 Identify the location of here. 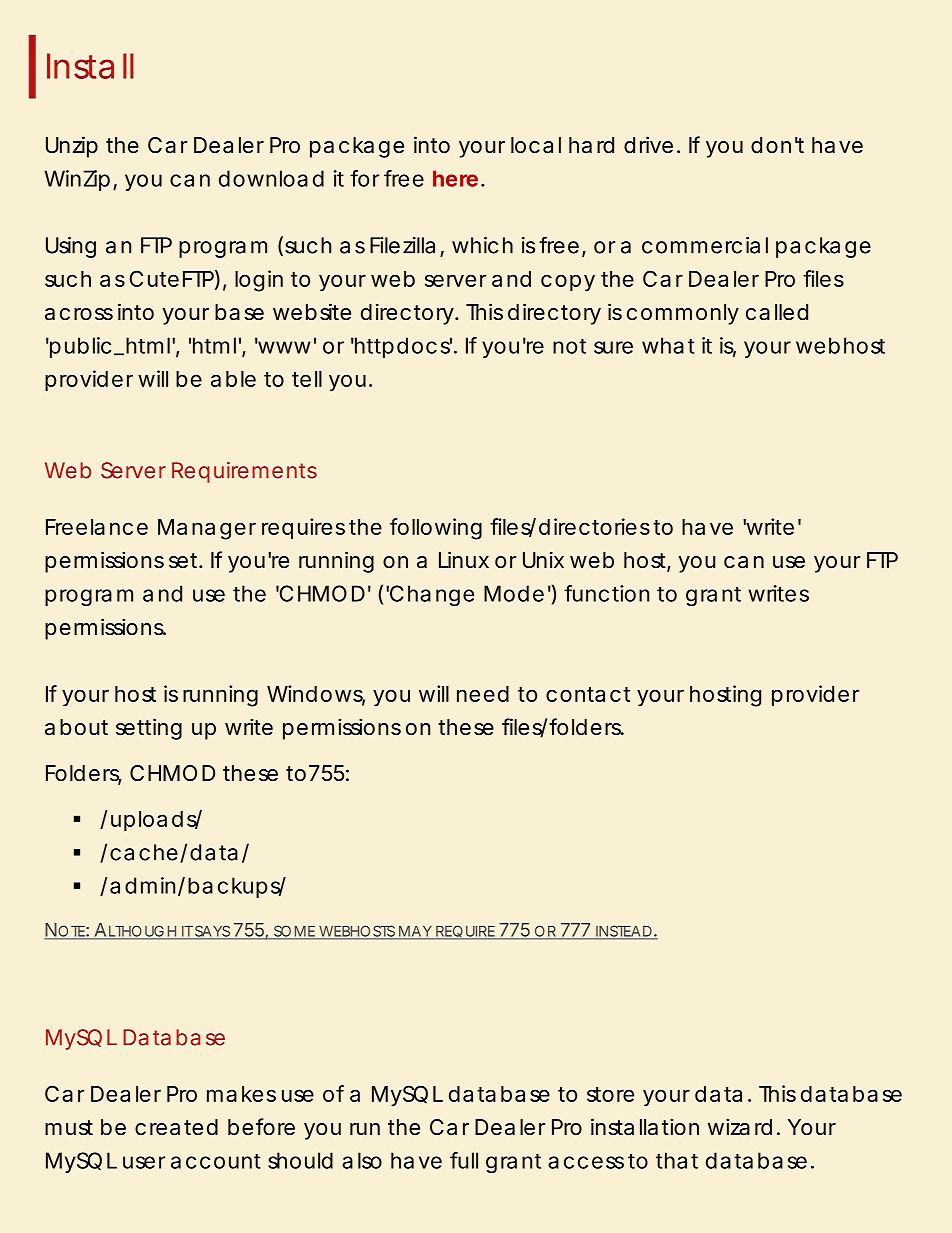
(455, 178).
